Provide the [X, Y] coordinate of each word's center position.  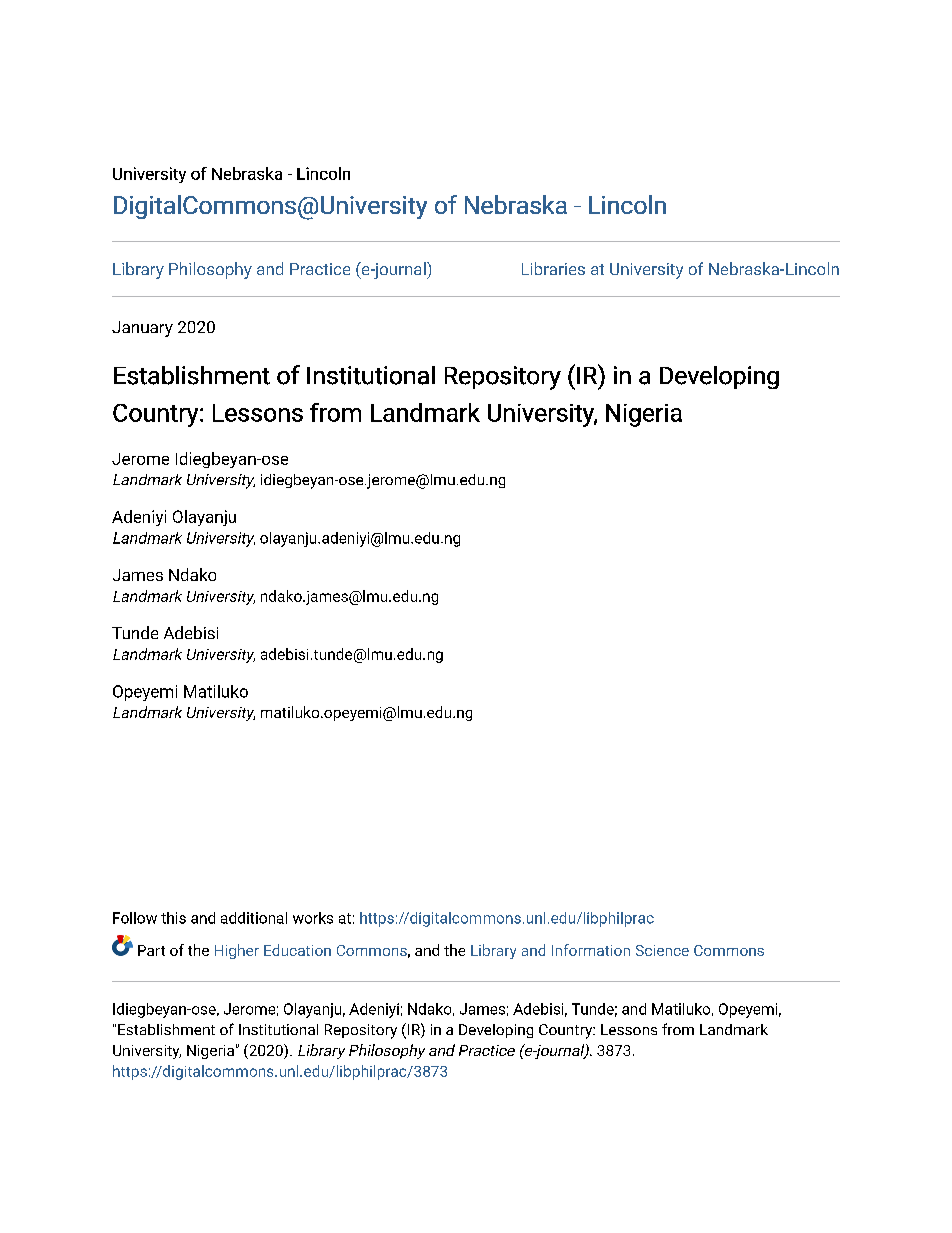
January [142, 329]
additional [254, 918]
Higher [237, 951]
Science [662, 950]
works [313, 918]
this [173, 918]
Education [297, 950]
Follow [135, 918]
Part [151, 950]
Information [591, 950]
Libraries [553, 268]
